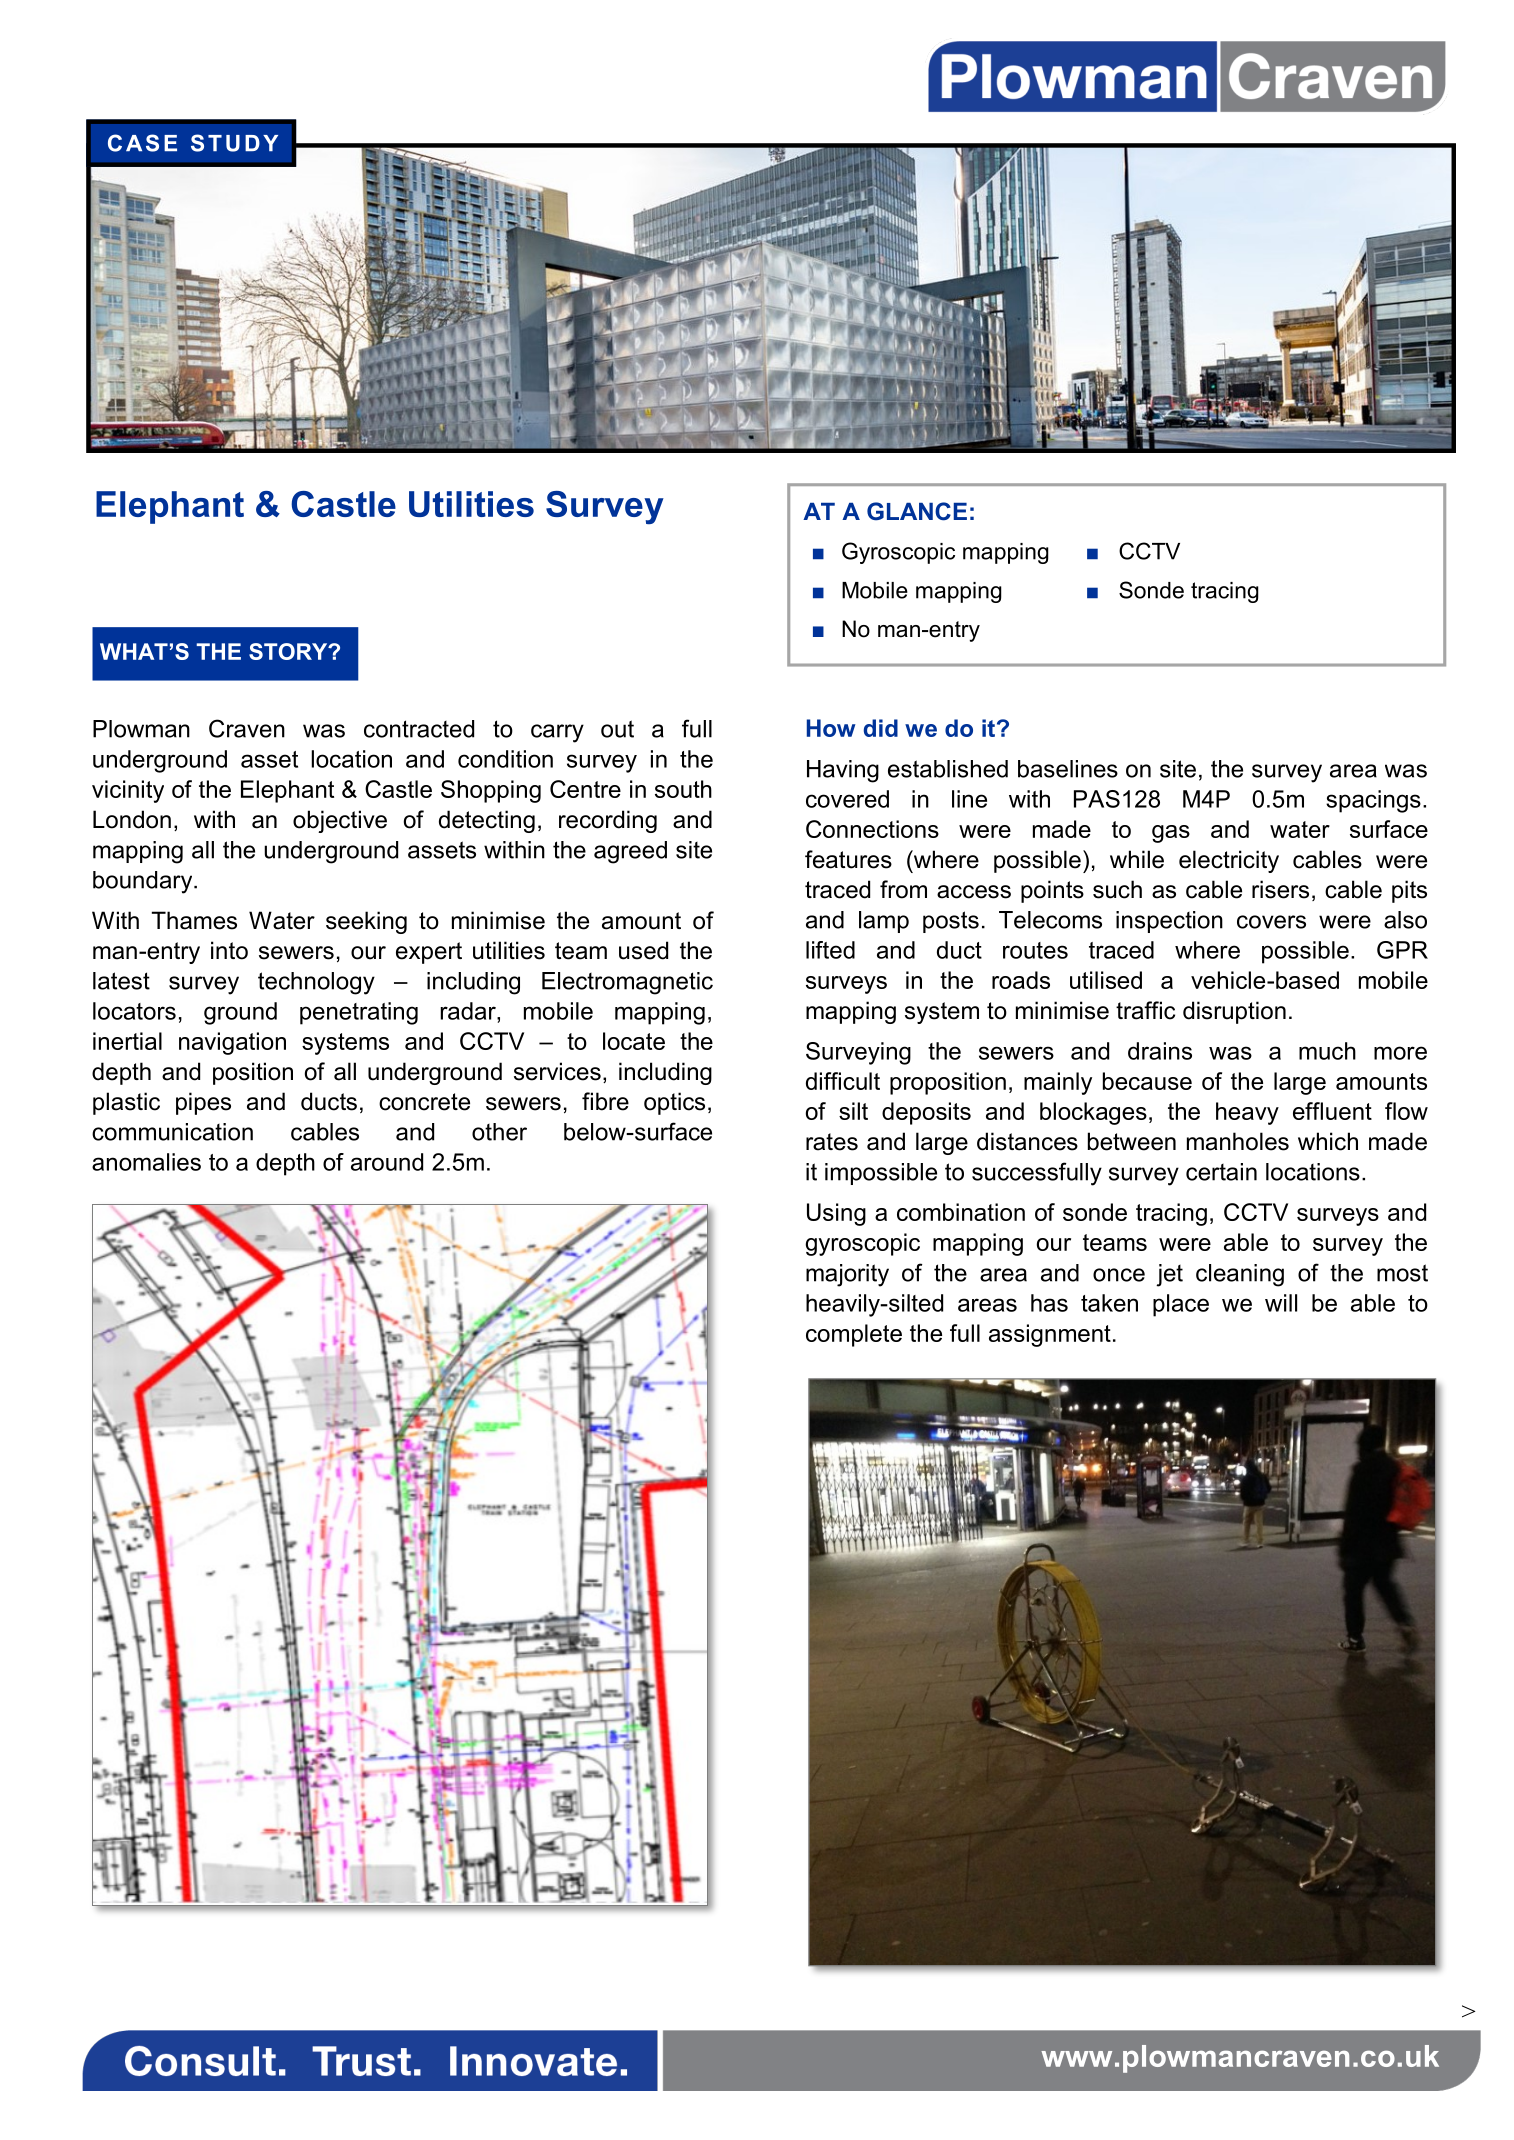 Image resolution: width=1514 pixels, height=2140 pixels. I want to click on majority, so click(847, 1275).
